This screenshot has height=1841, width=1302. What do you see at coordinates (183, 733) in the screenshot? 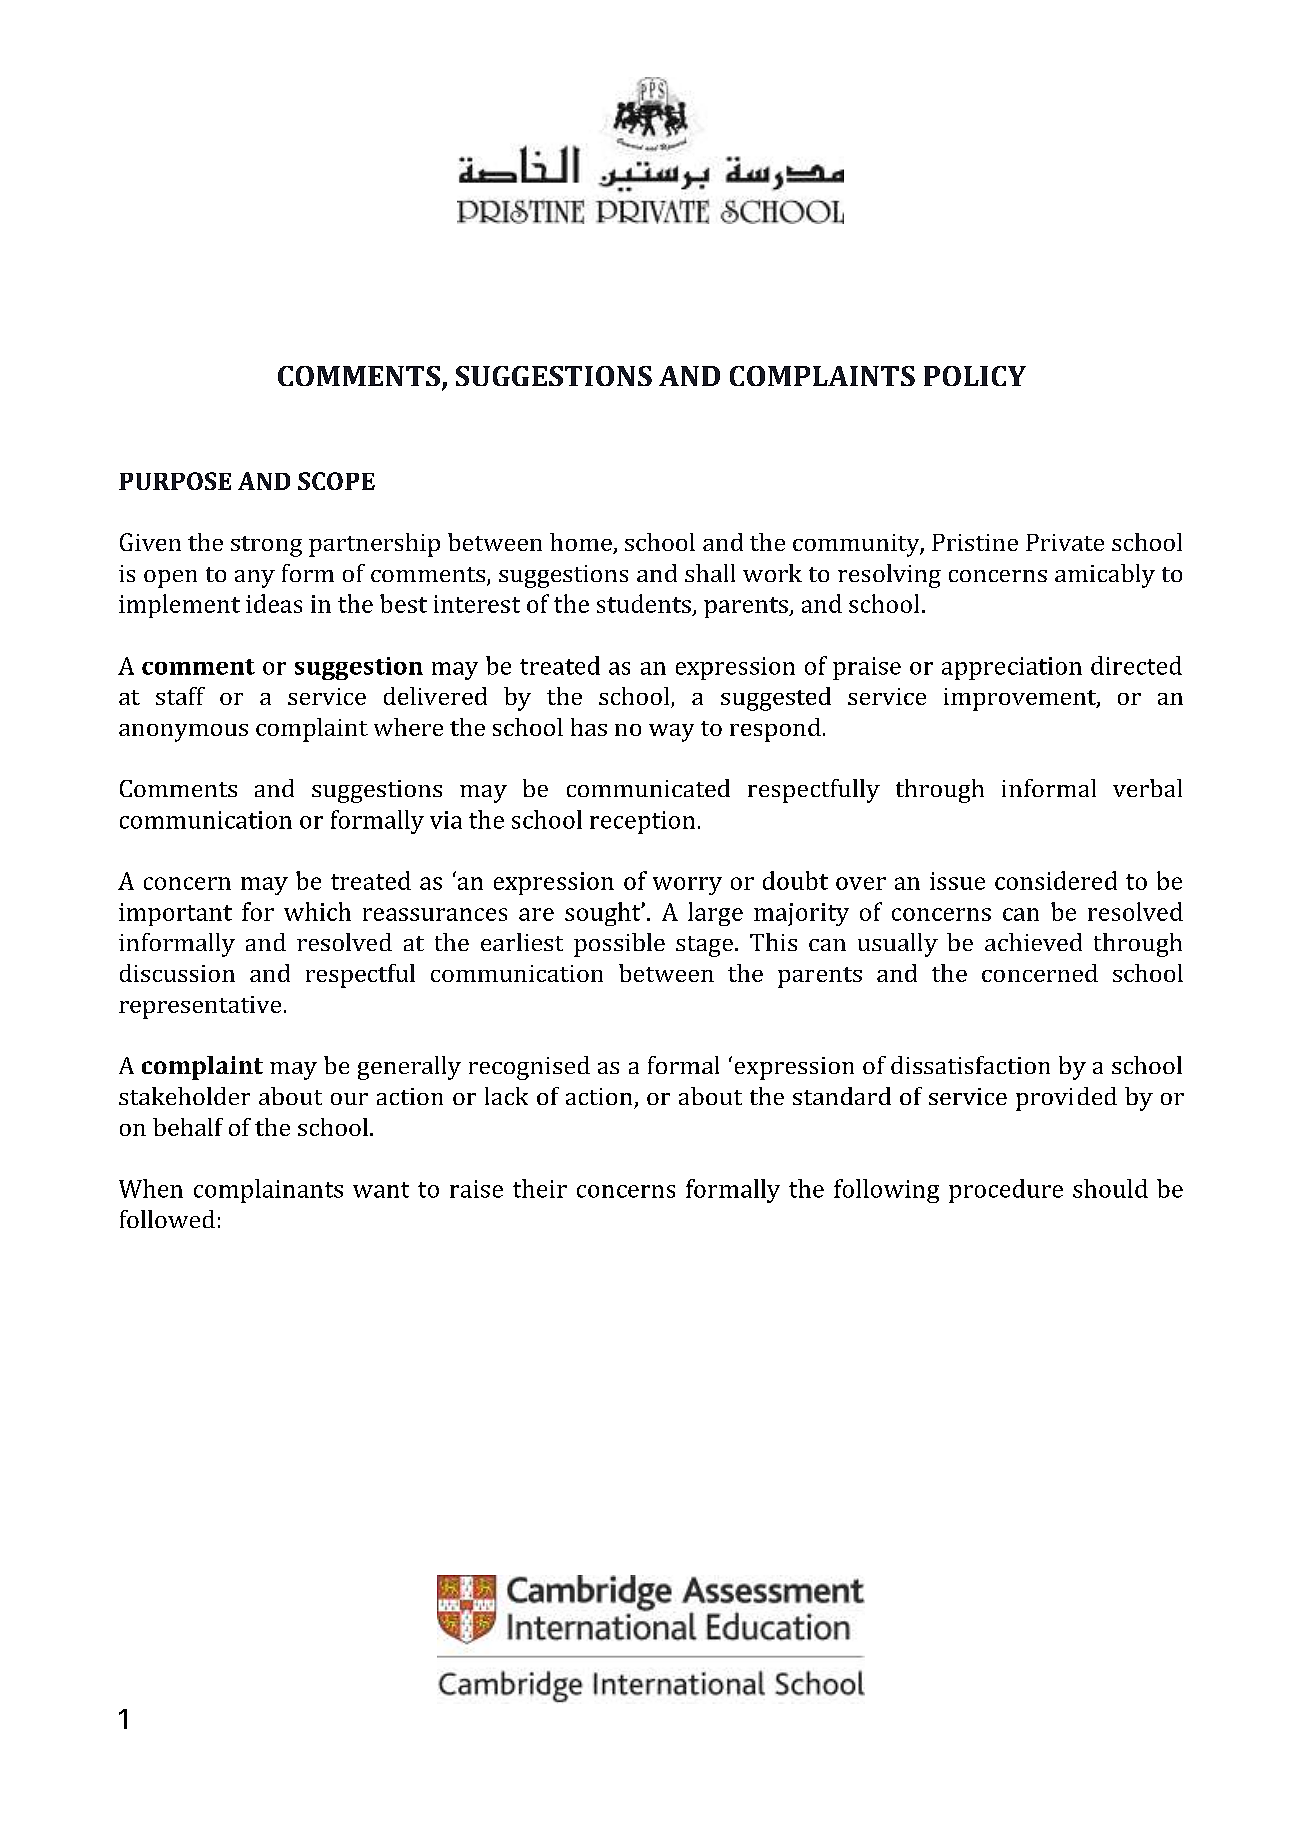
I see `anonymous` at bounding box center [183, 733].
